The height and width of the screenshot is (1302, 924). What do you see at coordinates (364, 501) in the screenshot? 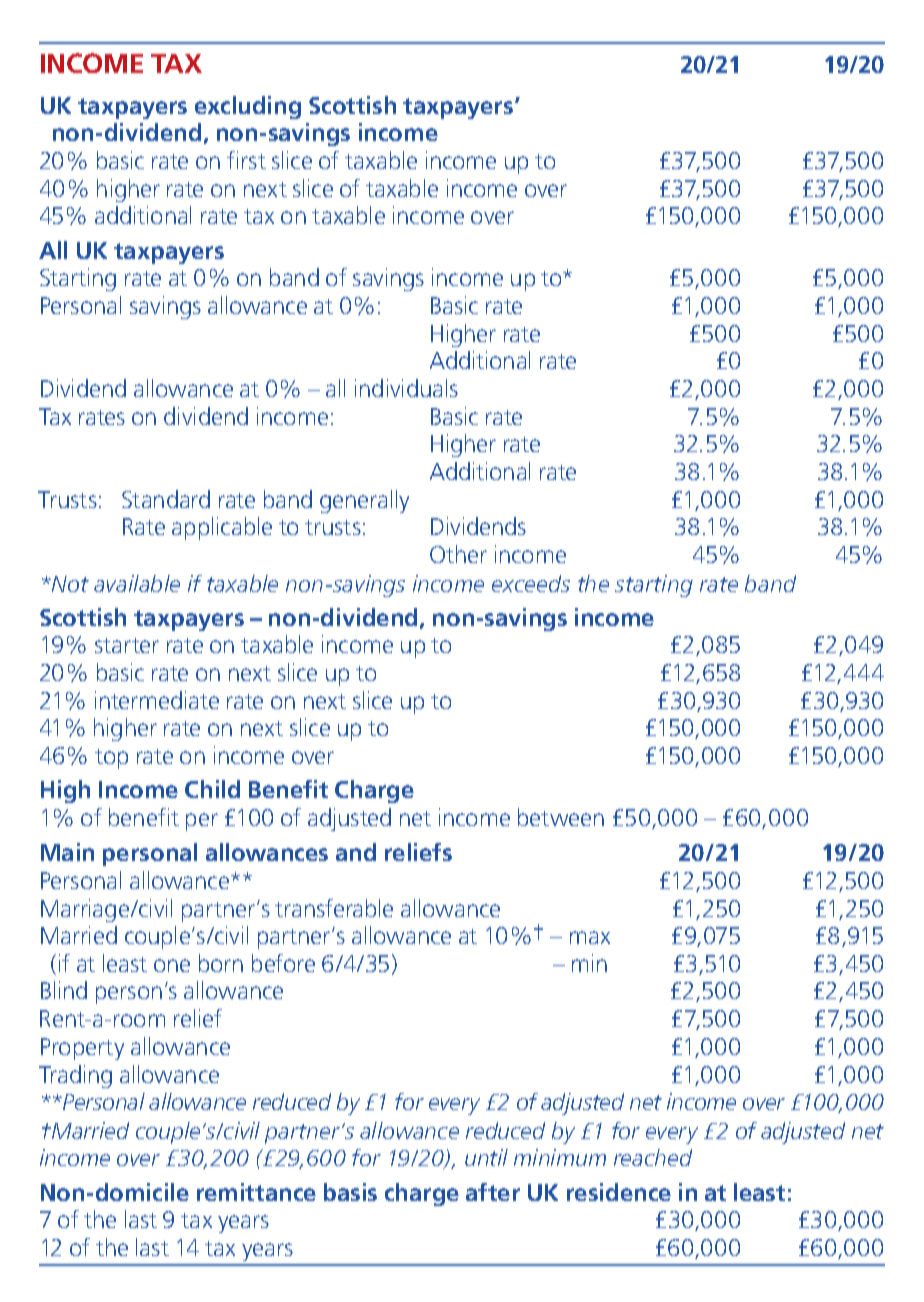
I see `generally` at bounding box center [364, 501].
